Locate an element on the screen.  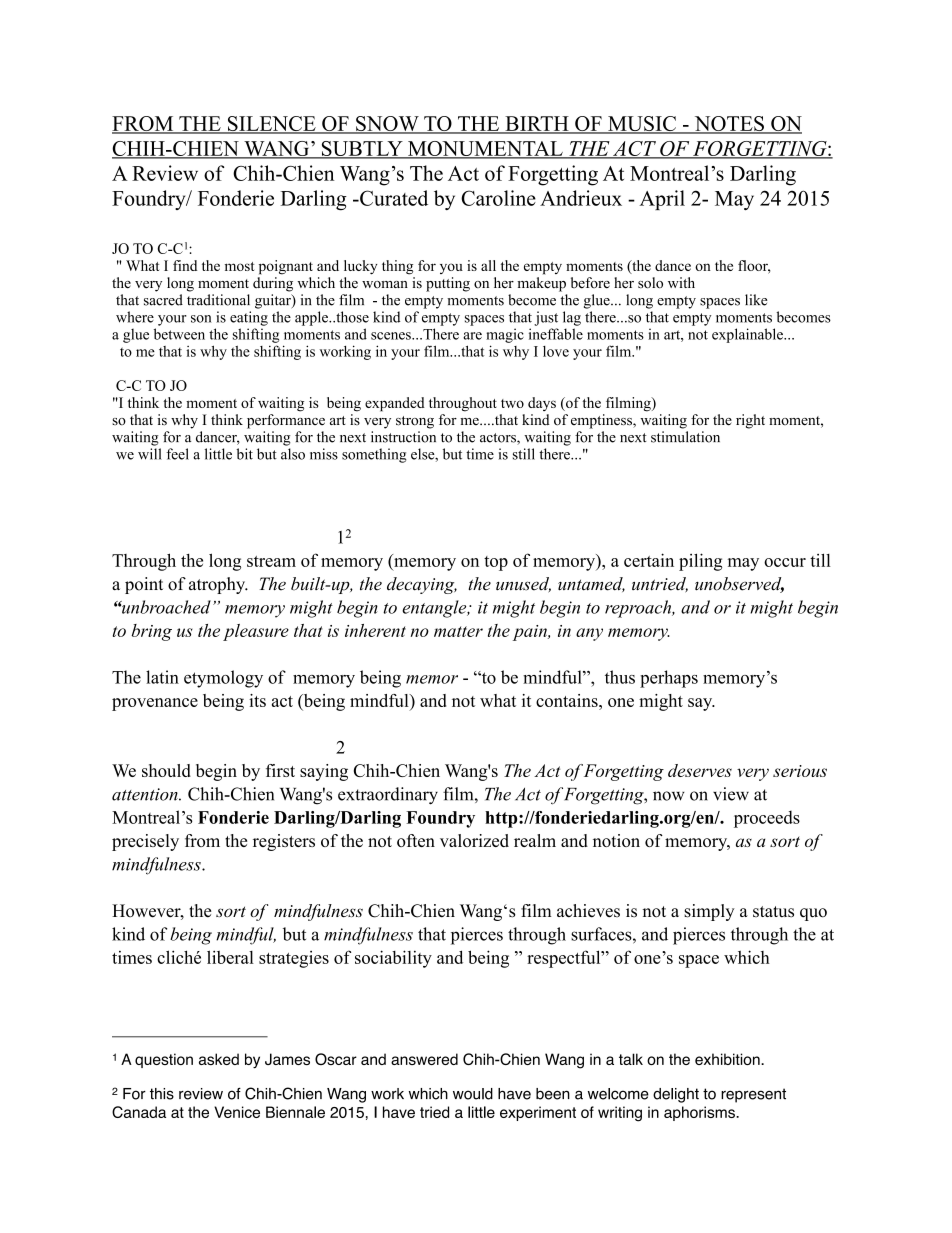
NOTES is located at coordinates (729, 125).
